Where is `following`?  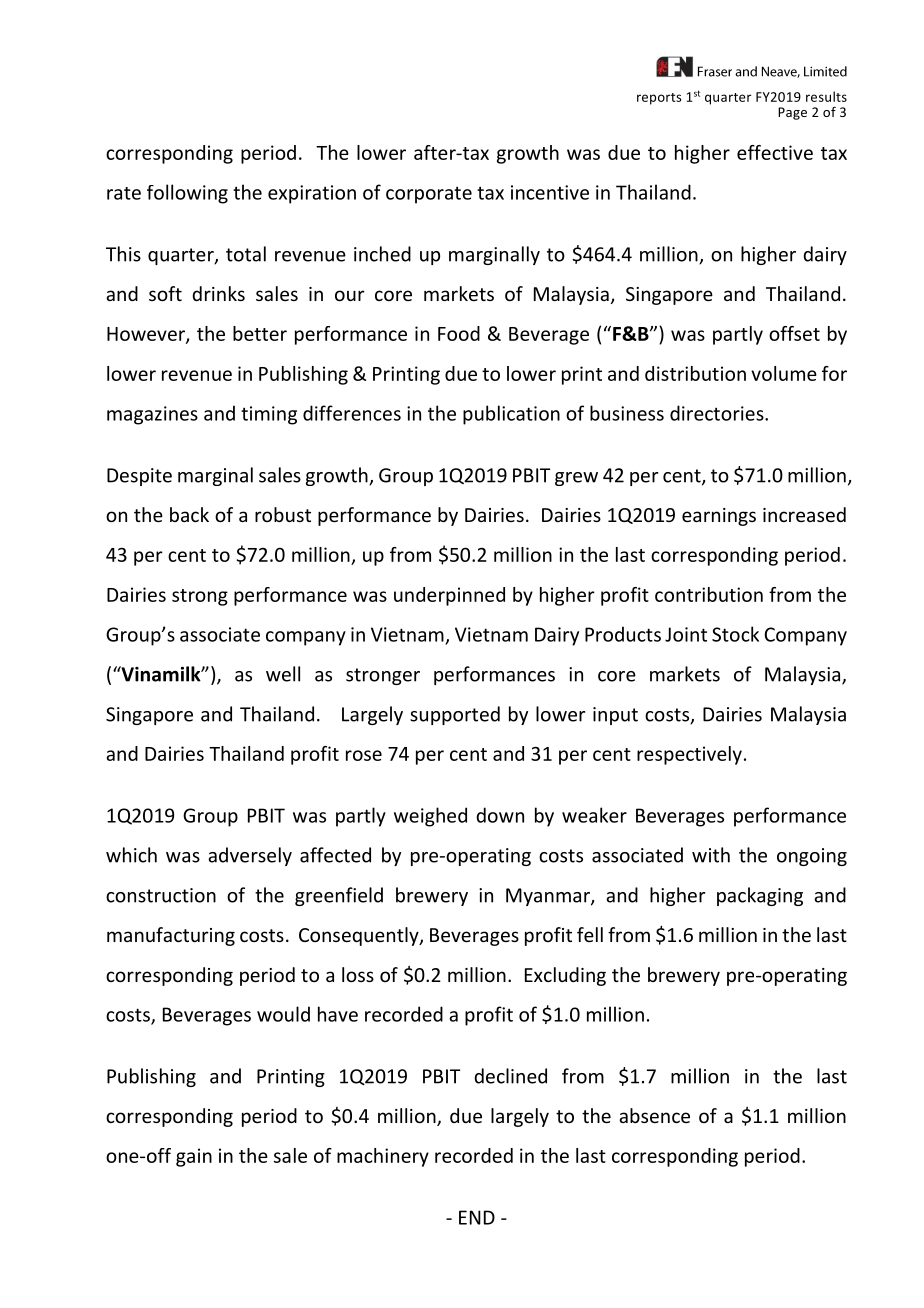 following is located at coordinates (187, 194).
